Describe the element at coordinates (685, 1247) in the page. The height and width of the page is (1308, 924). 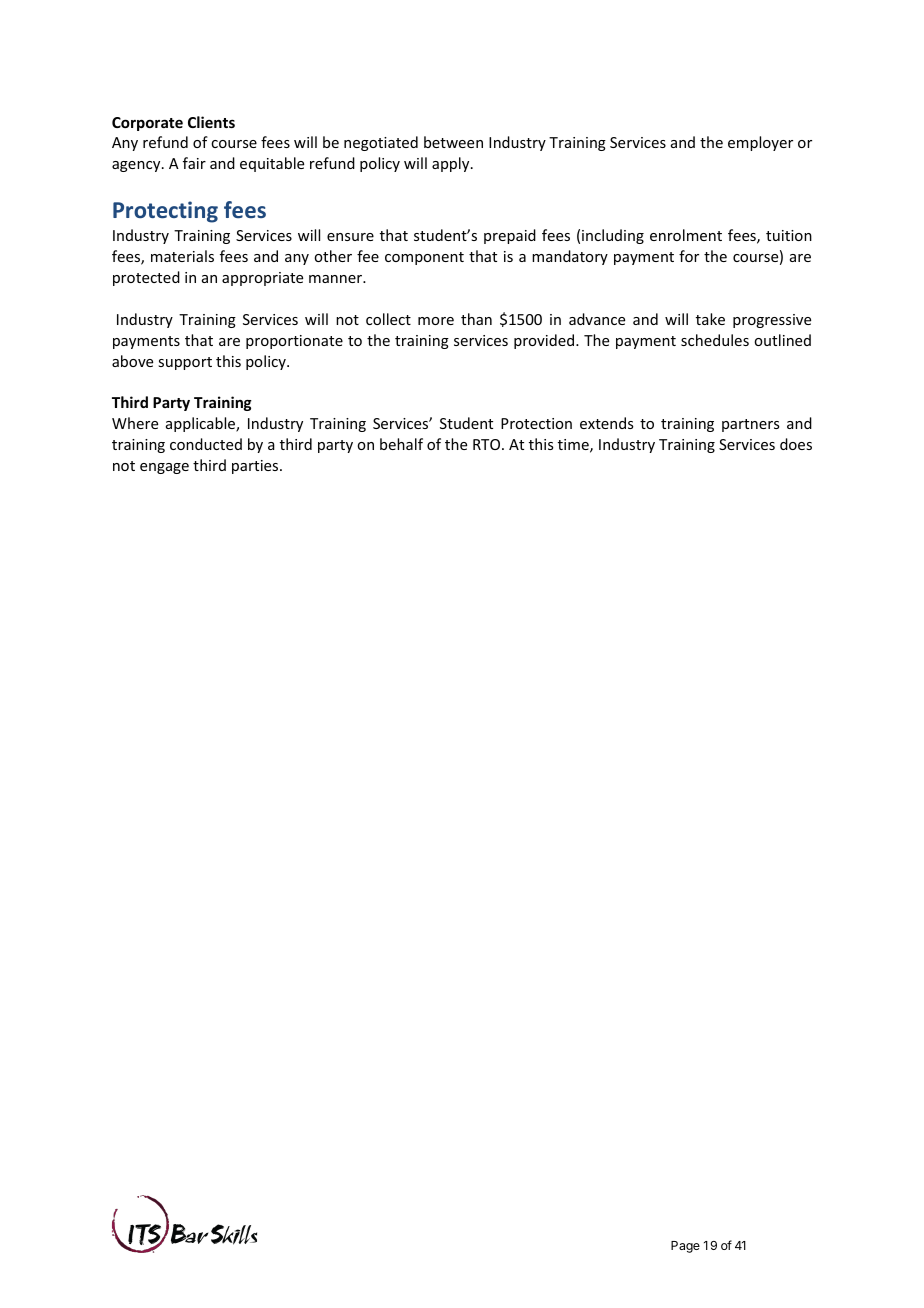
I see `Page` at that location.
